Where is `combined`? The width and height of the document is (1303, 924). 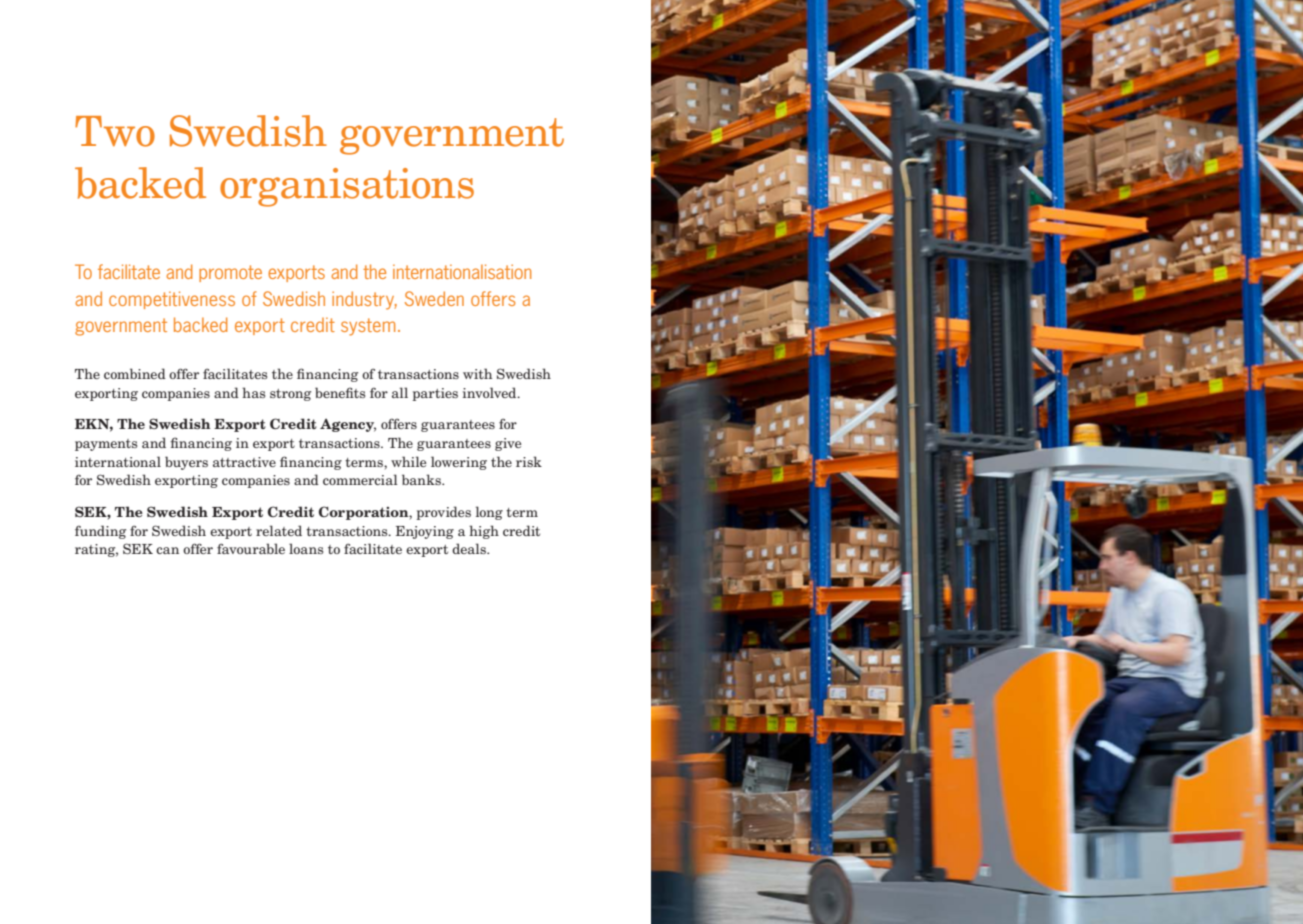 combined is located at coordinates (135, 373).
